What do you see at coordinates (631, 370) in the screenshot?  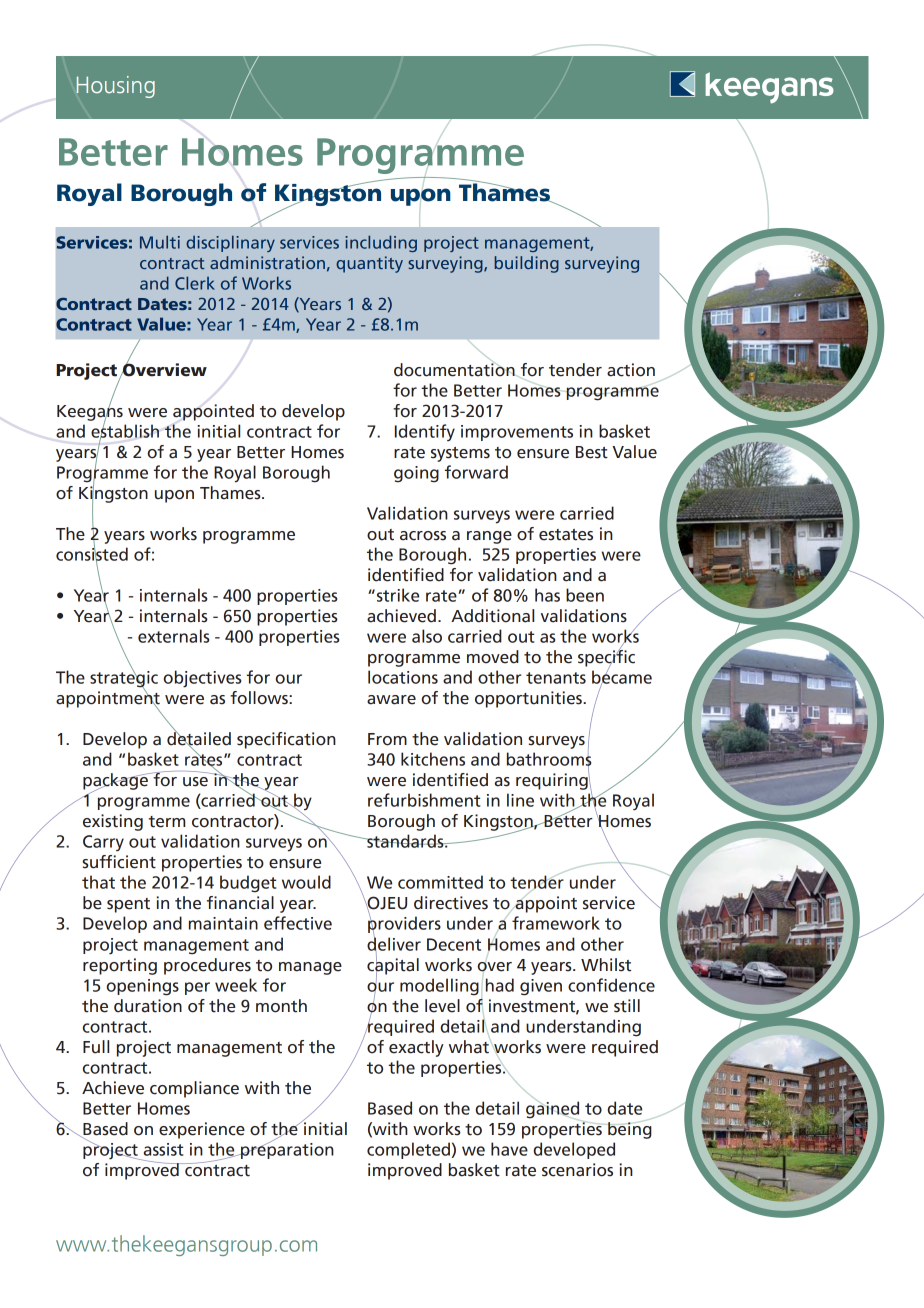 I see `action` at bounding box center [631, 370].
